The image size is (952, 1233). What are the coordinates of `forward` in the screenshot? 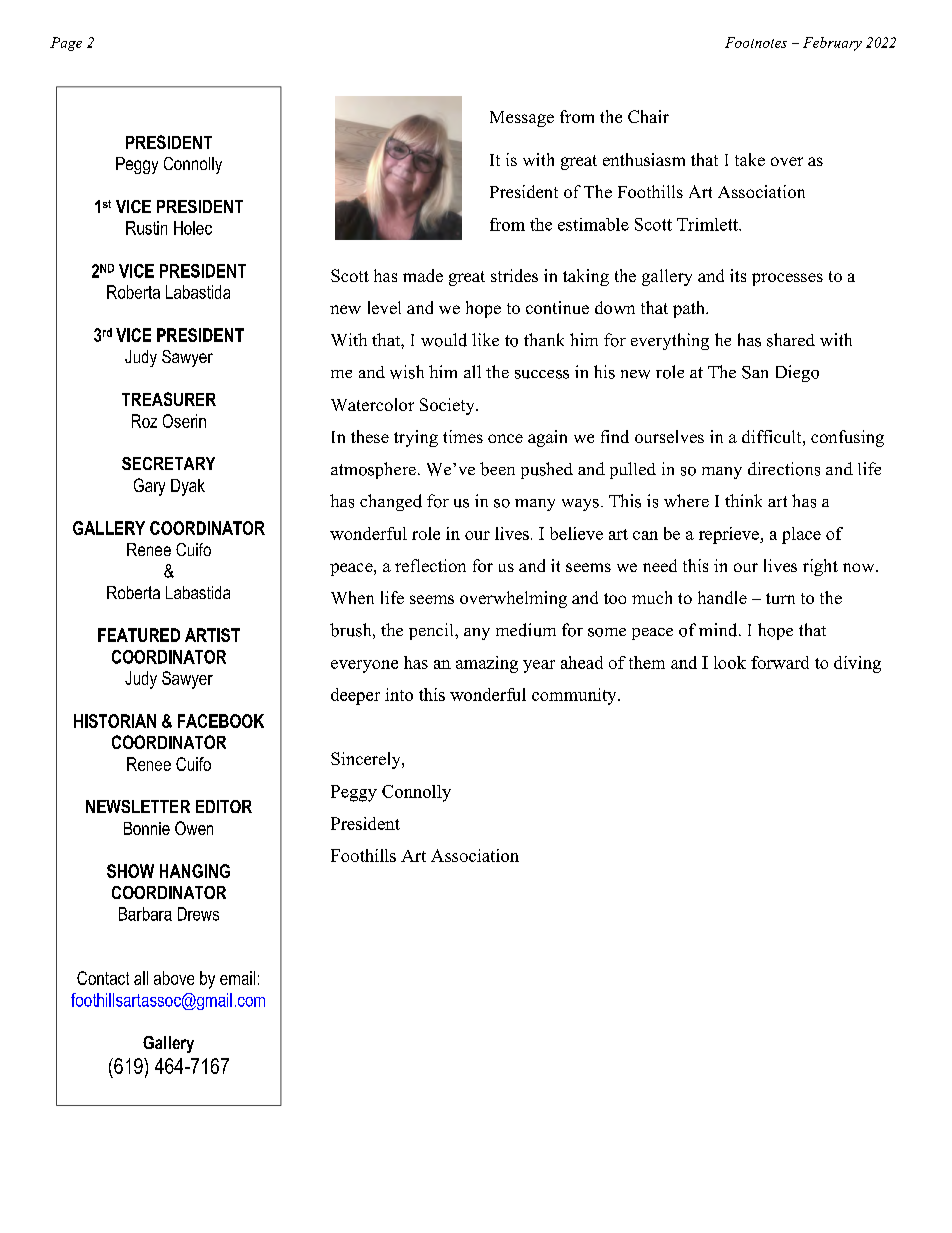 It's located at (780, 662).
